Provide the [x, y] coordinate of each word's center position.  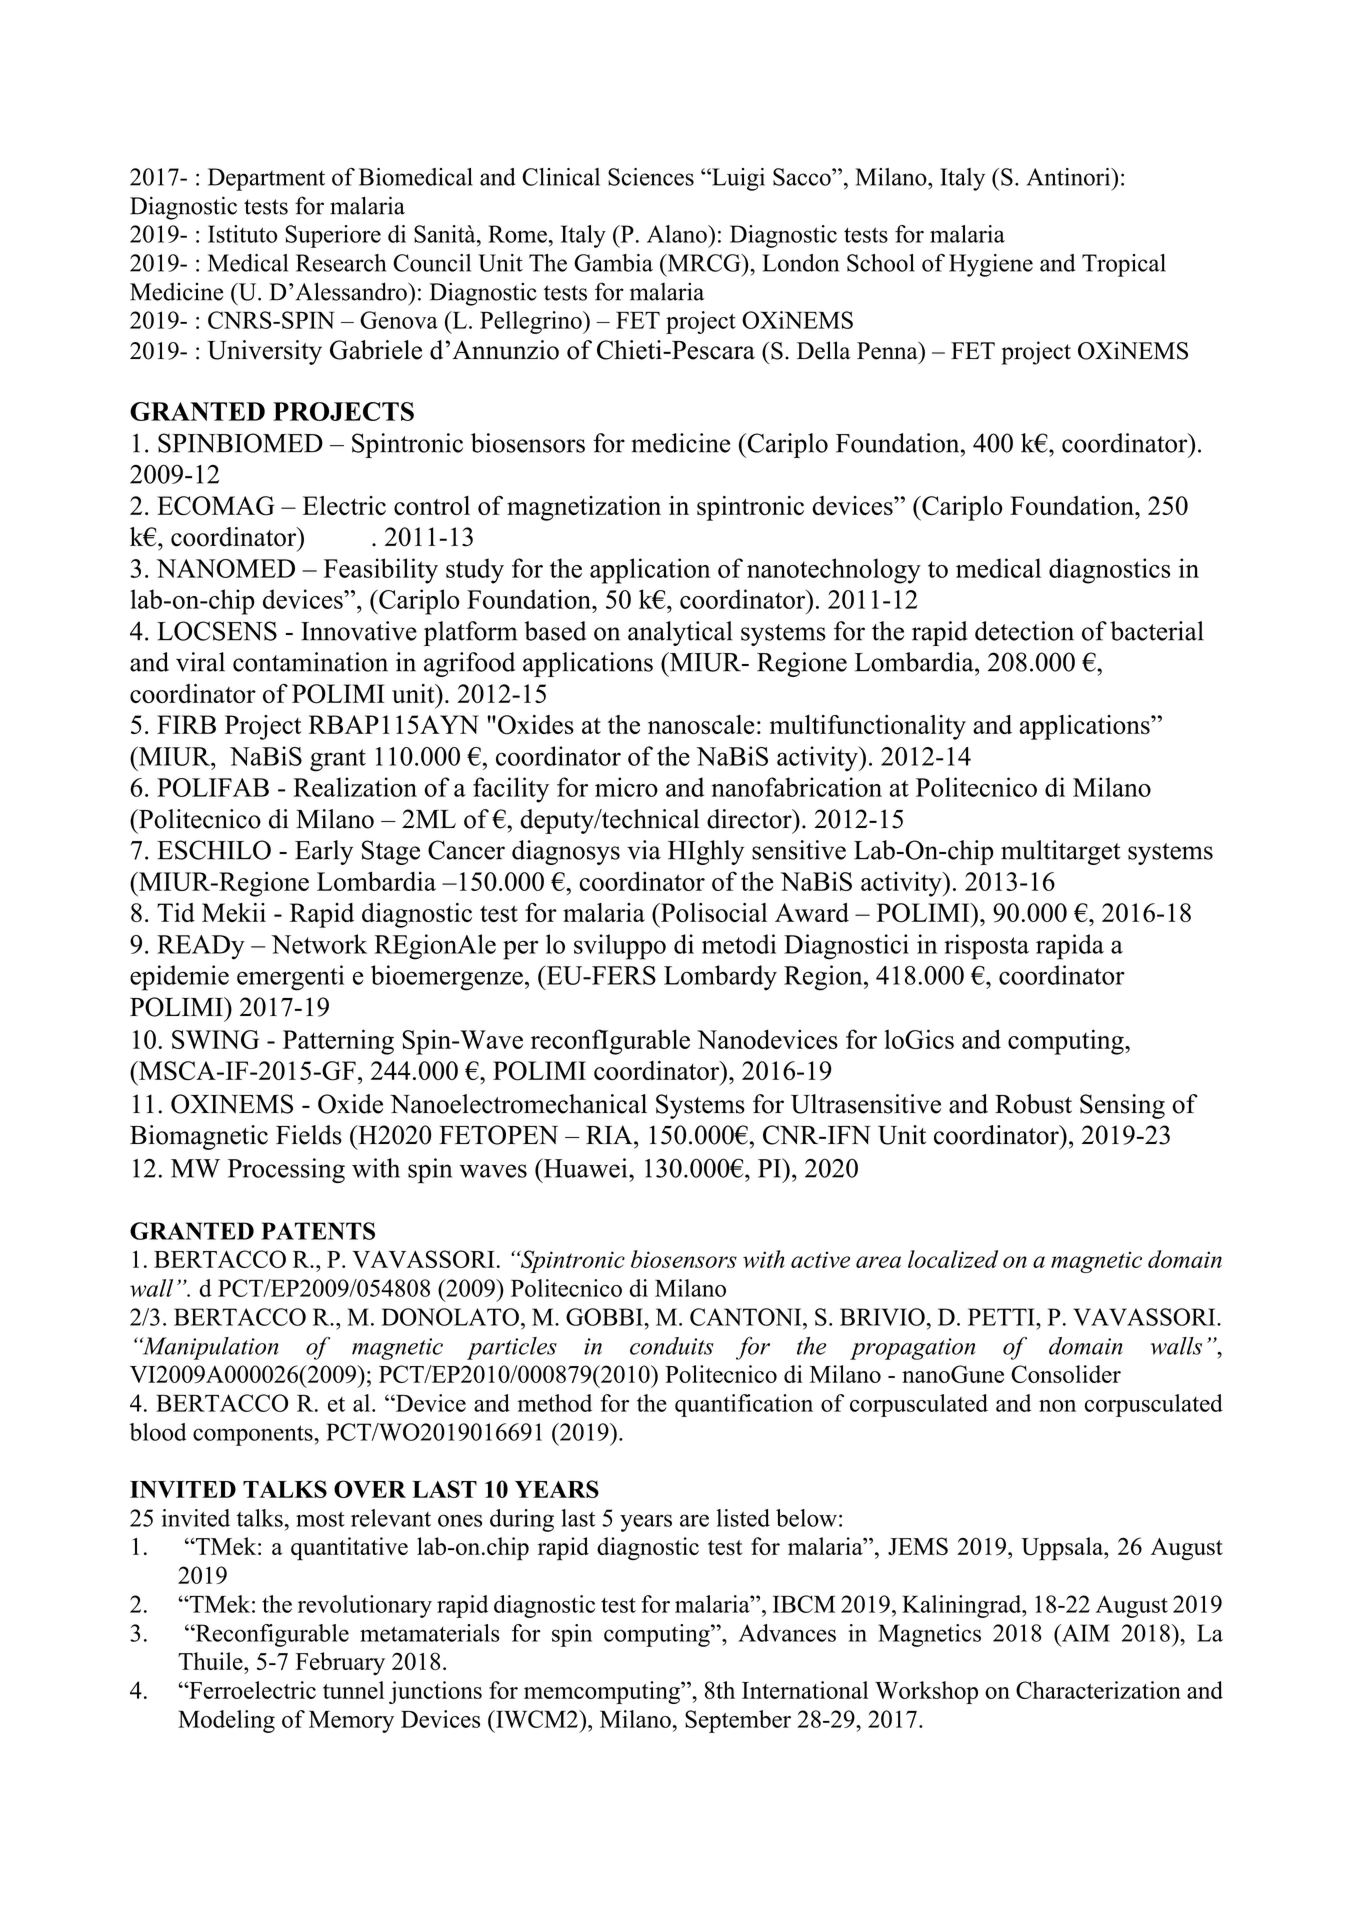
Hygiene [991, 265]
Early [324, 852]
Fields [309, 1135]
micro [626, 787]
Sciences [651, 177]
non [1057, 1406]
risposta [986, 947]
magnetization [584, 508]
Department [266, 179]
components [254, 1435]
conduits [672, 1346]
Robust [1033, 1104]
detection [1024, 631]
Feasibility [381, 571]
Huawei [585, 1168]
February [340, 1663]
